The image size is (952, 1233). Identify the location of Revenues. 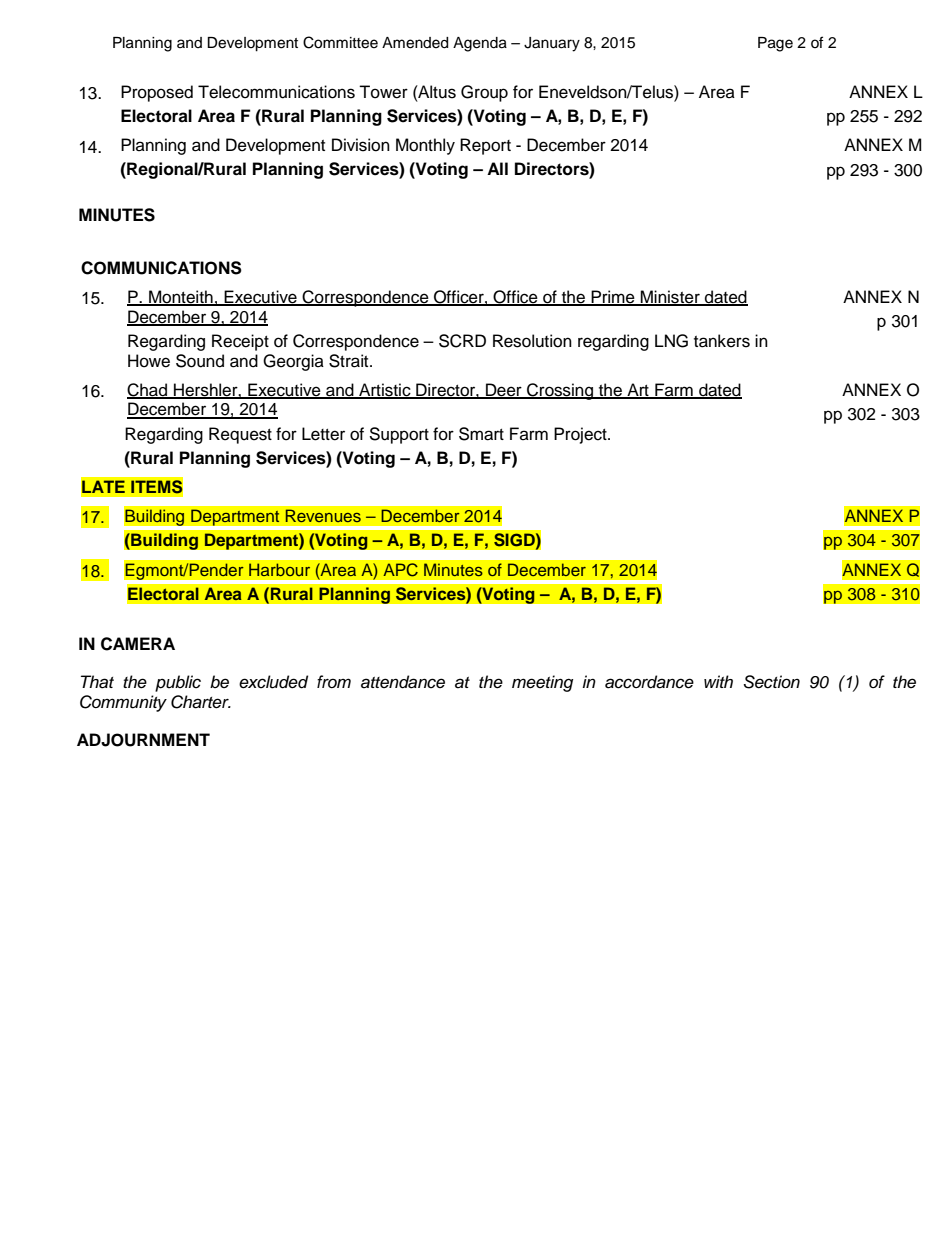
(323, 516).
